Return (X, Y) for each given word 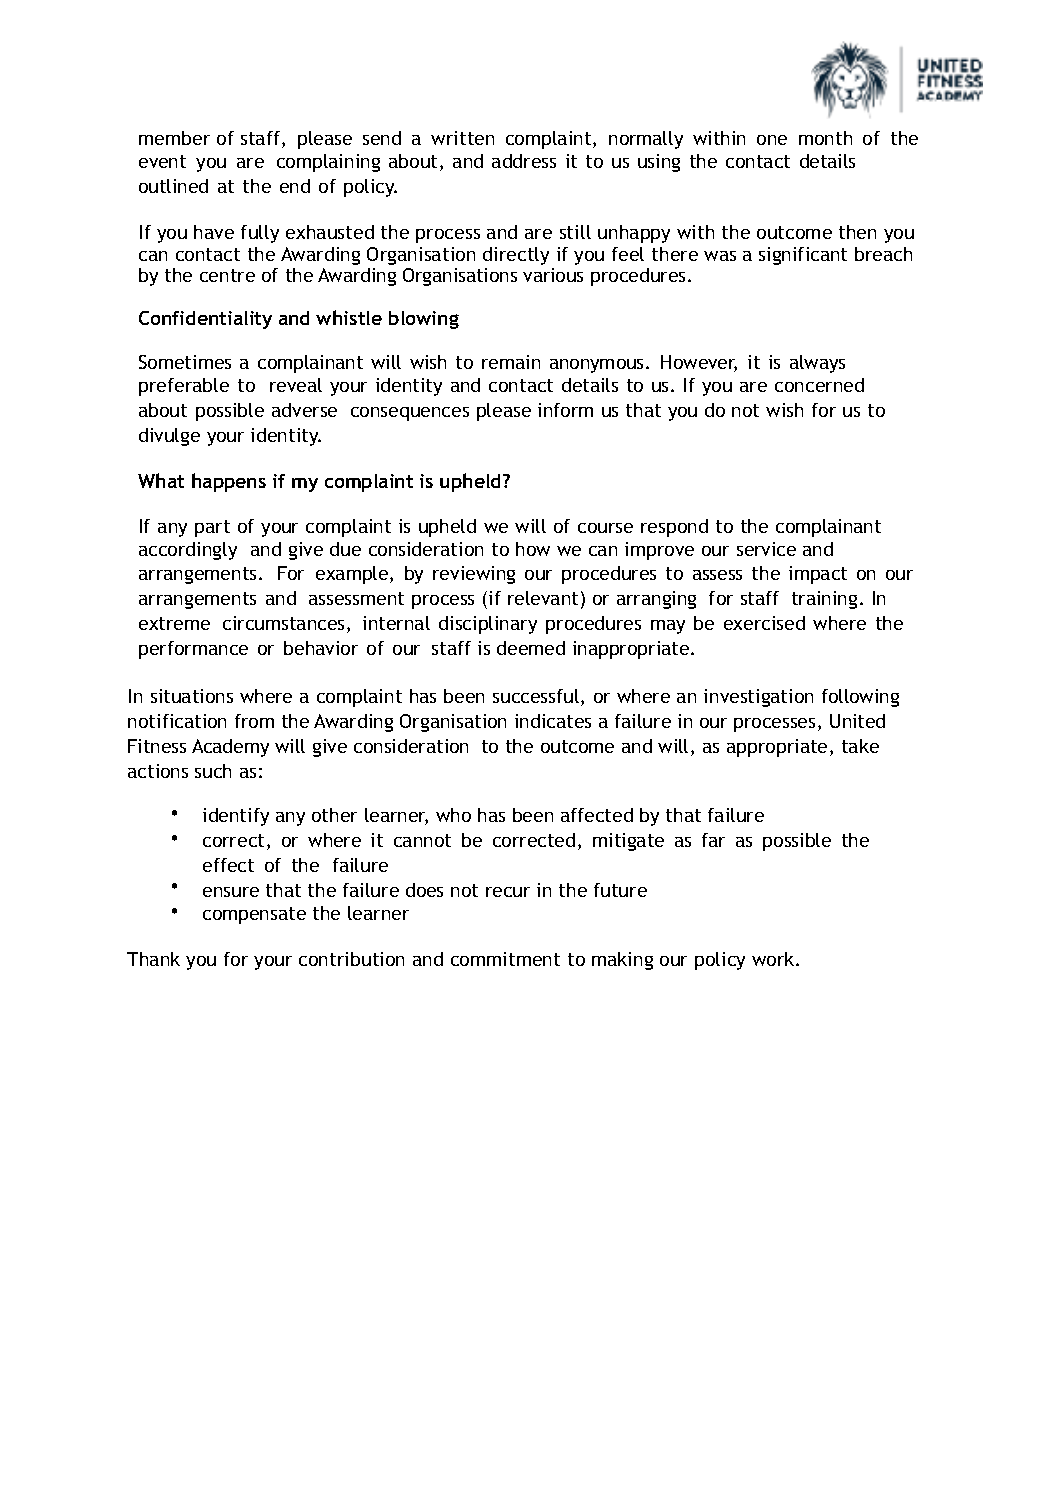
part (212, 528)
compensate (254, 915)
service (766, 549)
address (524, 161)
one (772, 140)
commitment (505, 959)
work (774, 959)
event (162, 161)
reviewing (474, 575)
